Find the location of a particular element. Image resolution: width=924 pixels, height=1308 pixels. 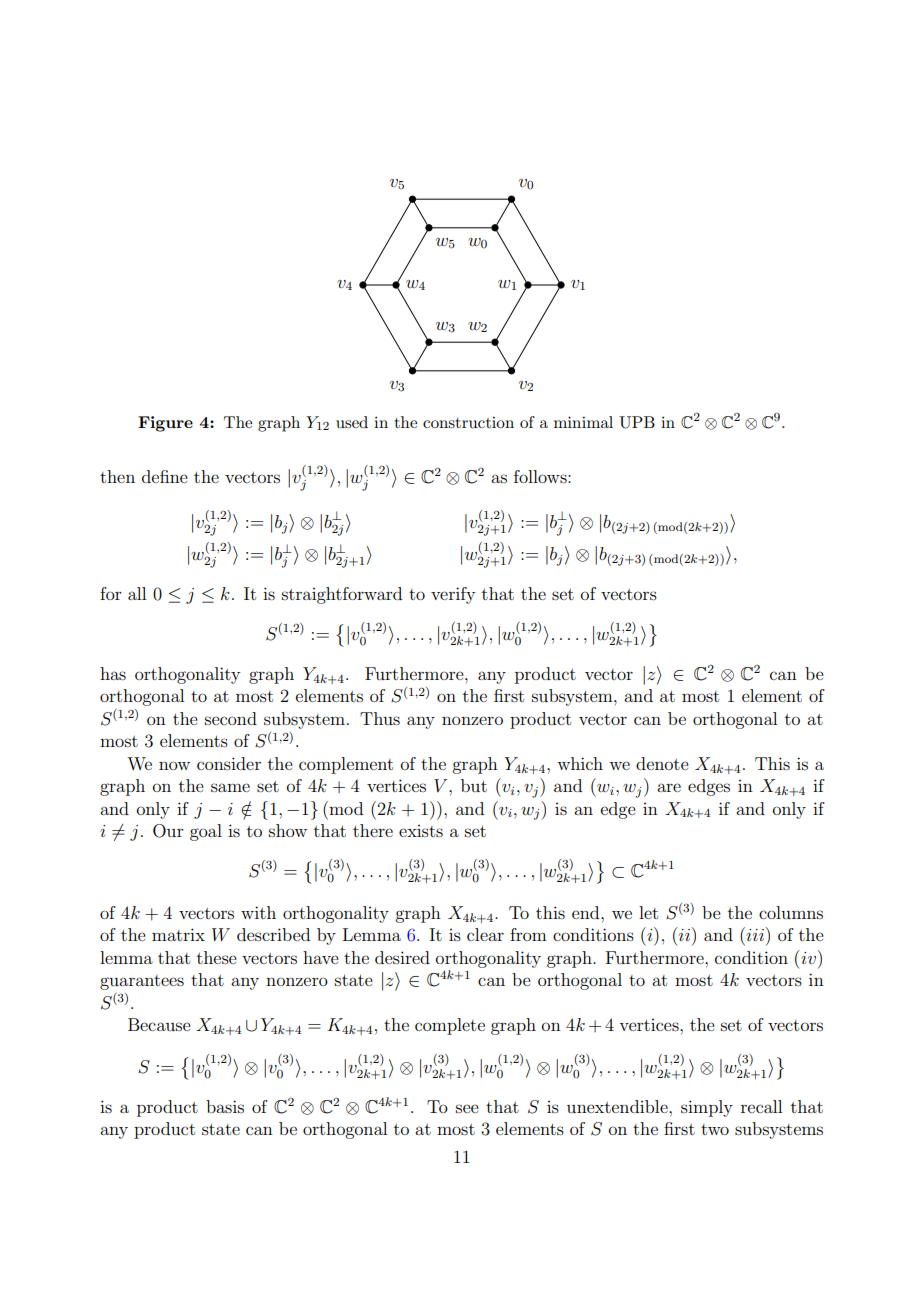

Figure is located at coordinates (165, 424).
